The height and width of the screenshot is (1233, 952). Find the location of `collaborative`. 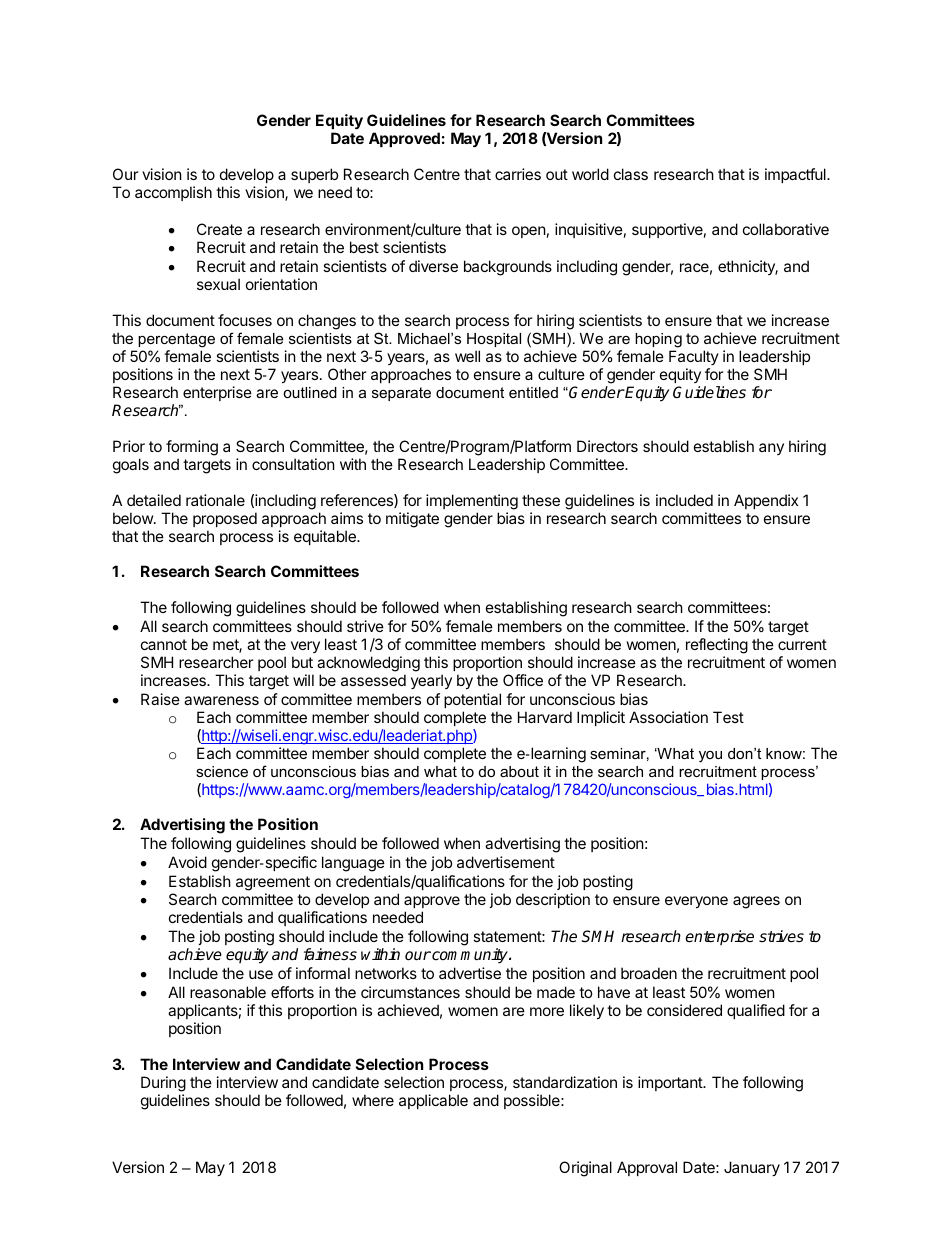

collaborative is located at coordinates (786, 229).
